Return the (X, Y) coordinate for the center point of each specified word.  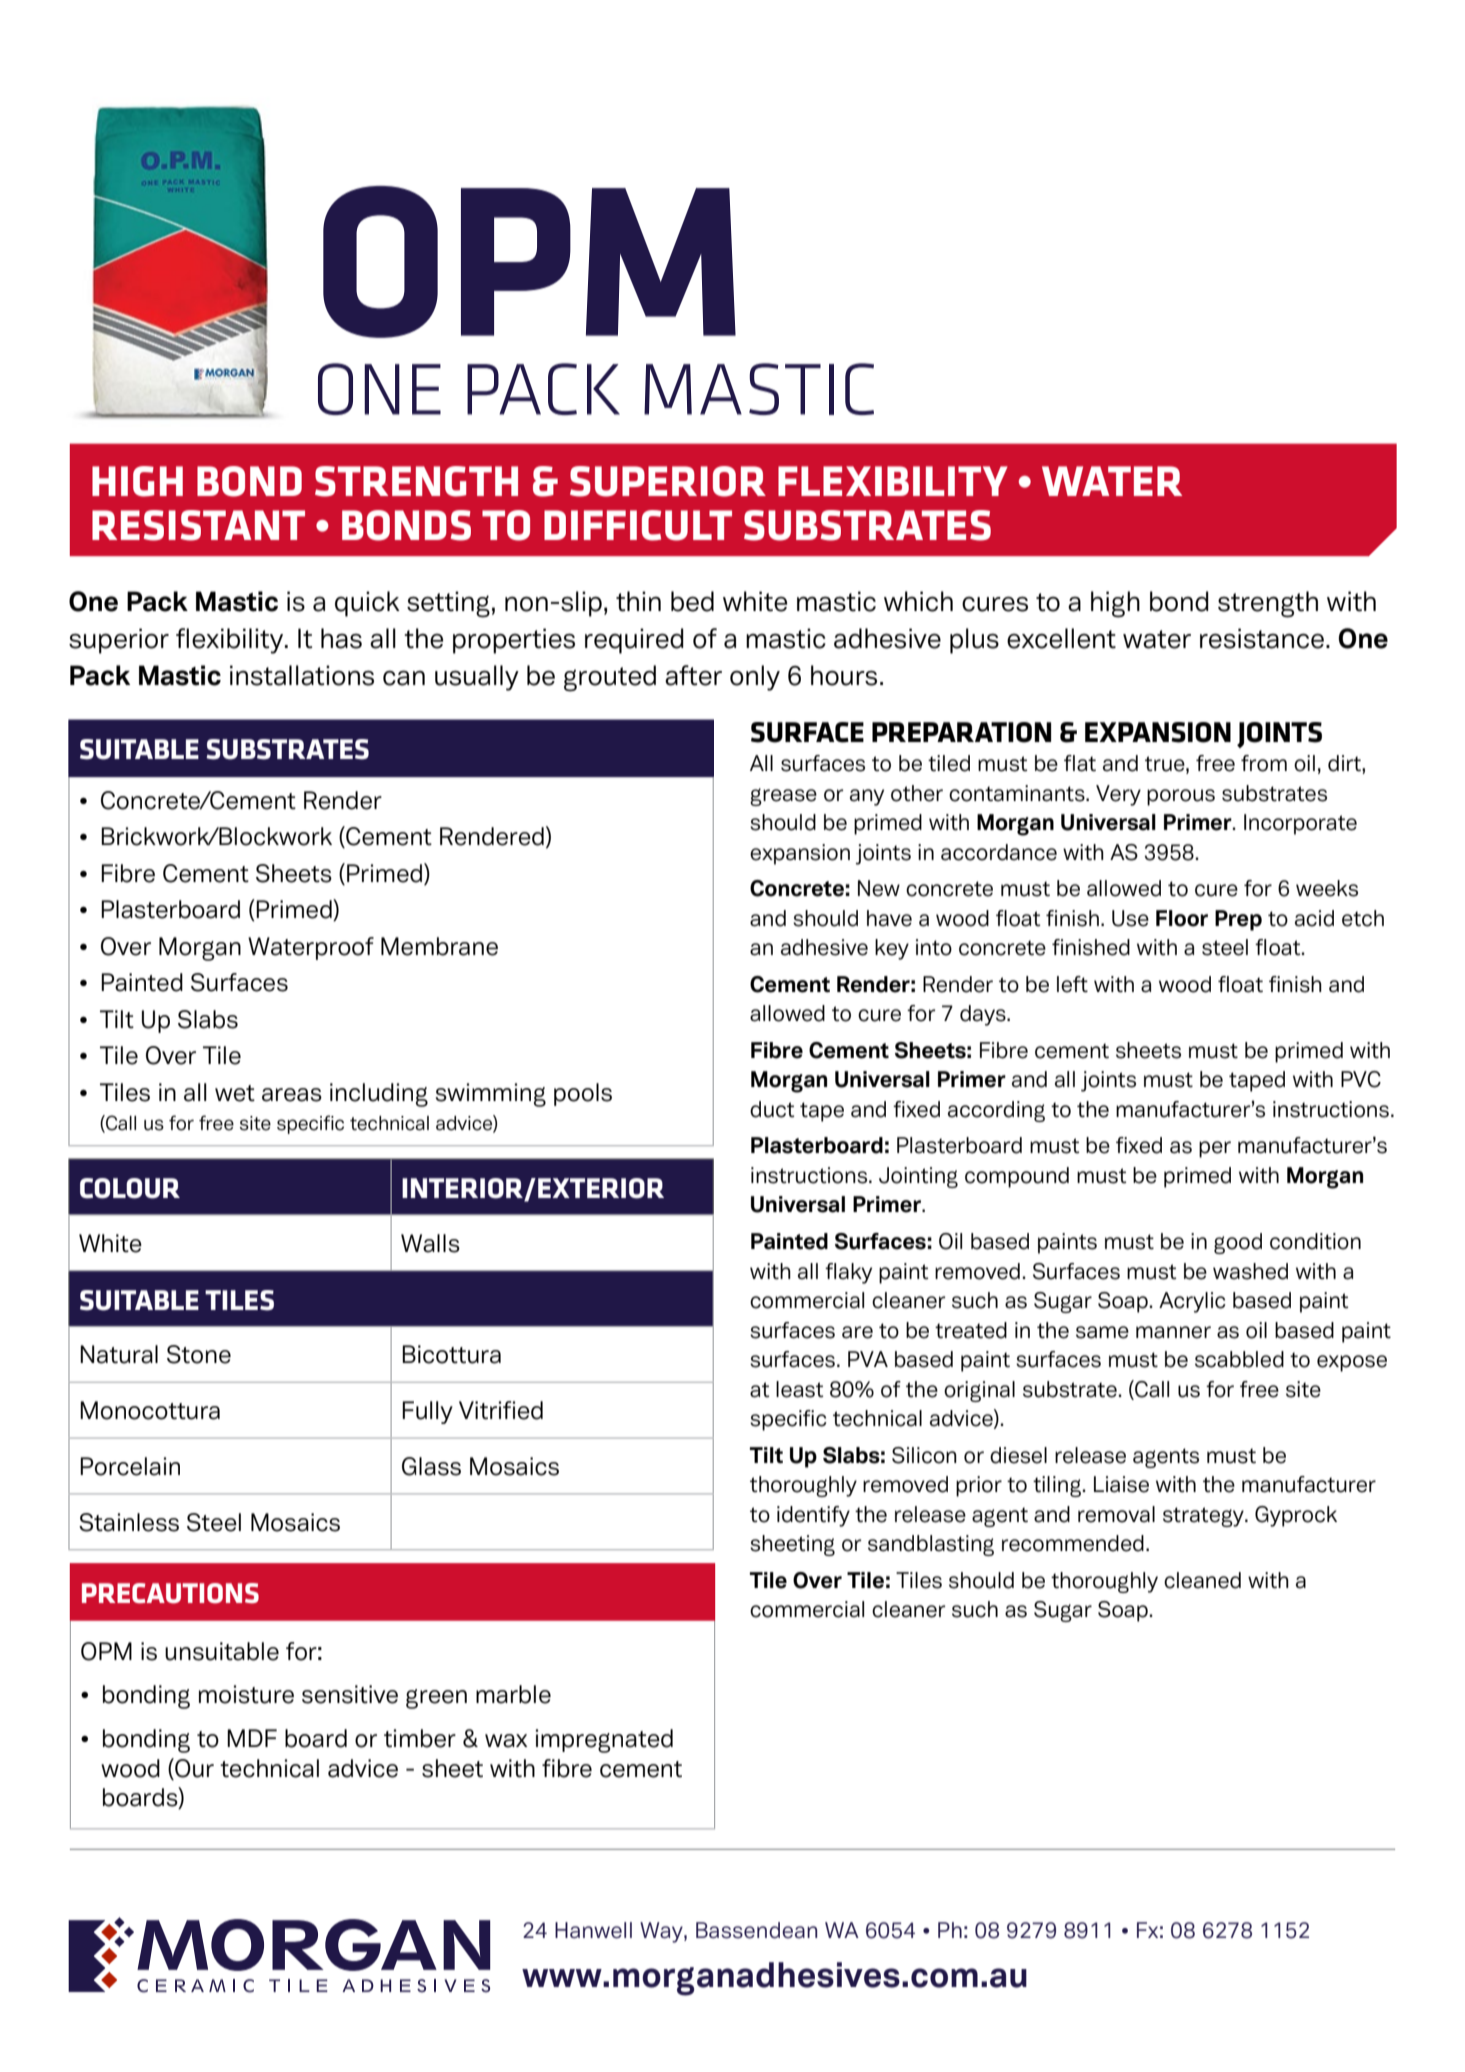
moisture (246, 1694)
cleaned (1202, 1580)
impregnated (604, 1741)
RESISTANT (198, 525)
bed (692, 601)
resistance (1262, 638)
